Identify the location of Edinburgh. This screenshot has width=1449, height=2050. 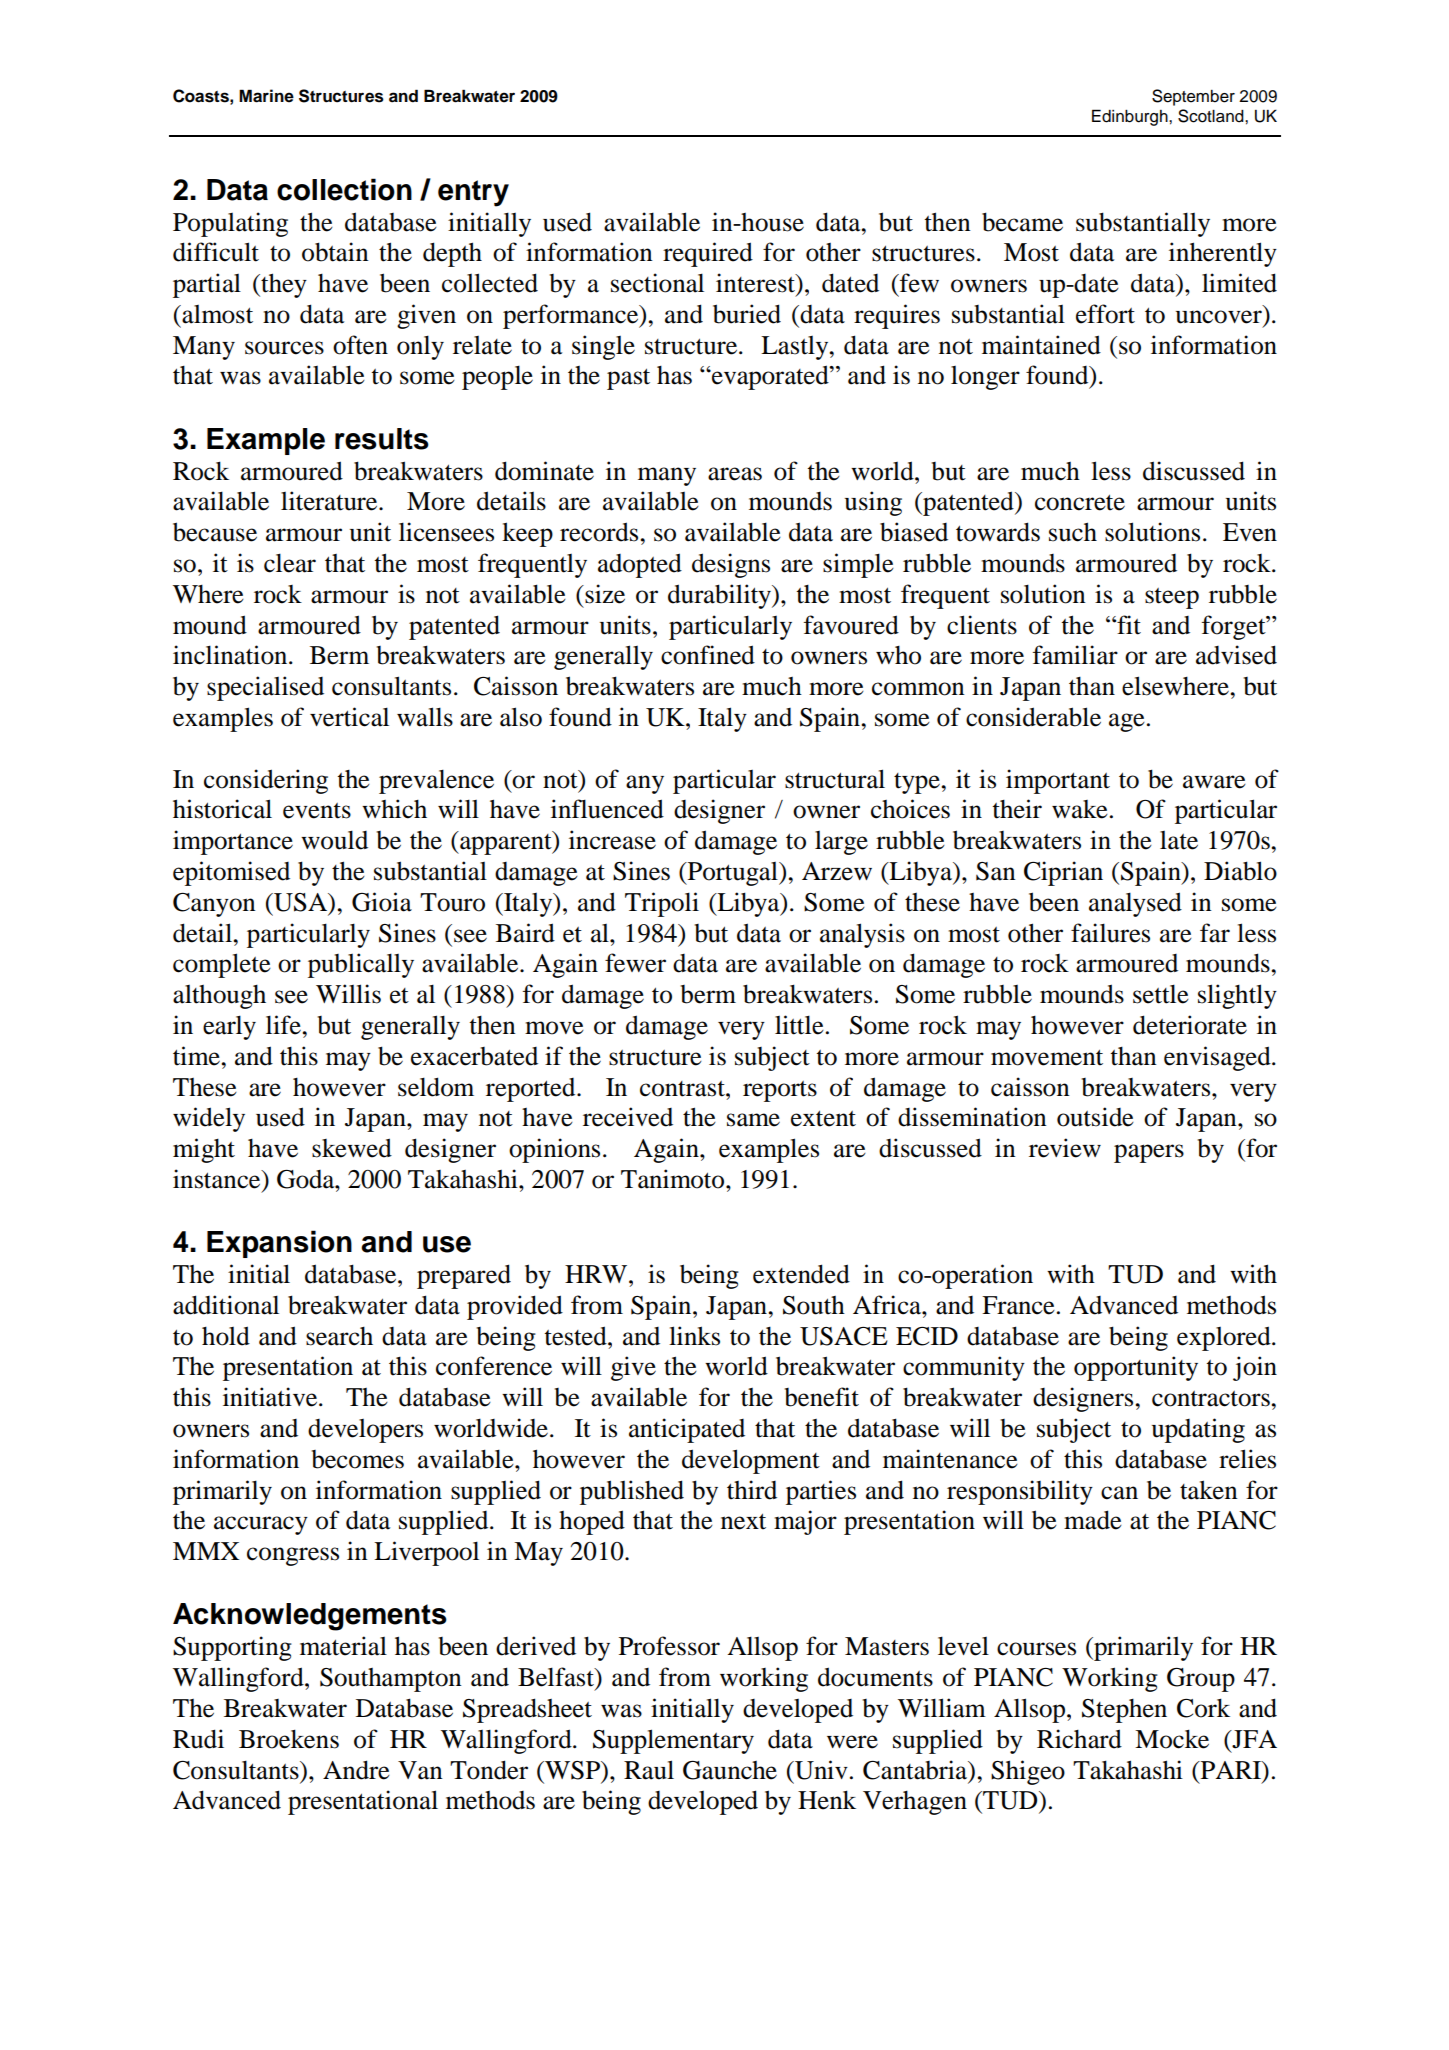
(1131, 117).
